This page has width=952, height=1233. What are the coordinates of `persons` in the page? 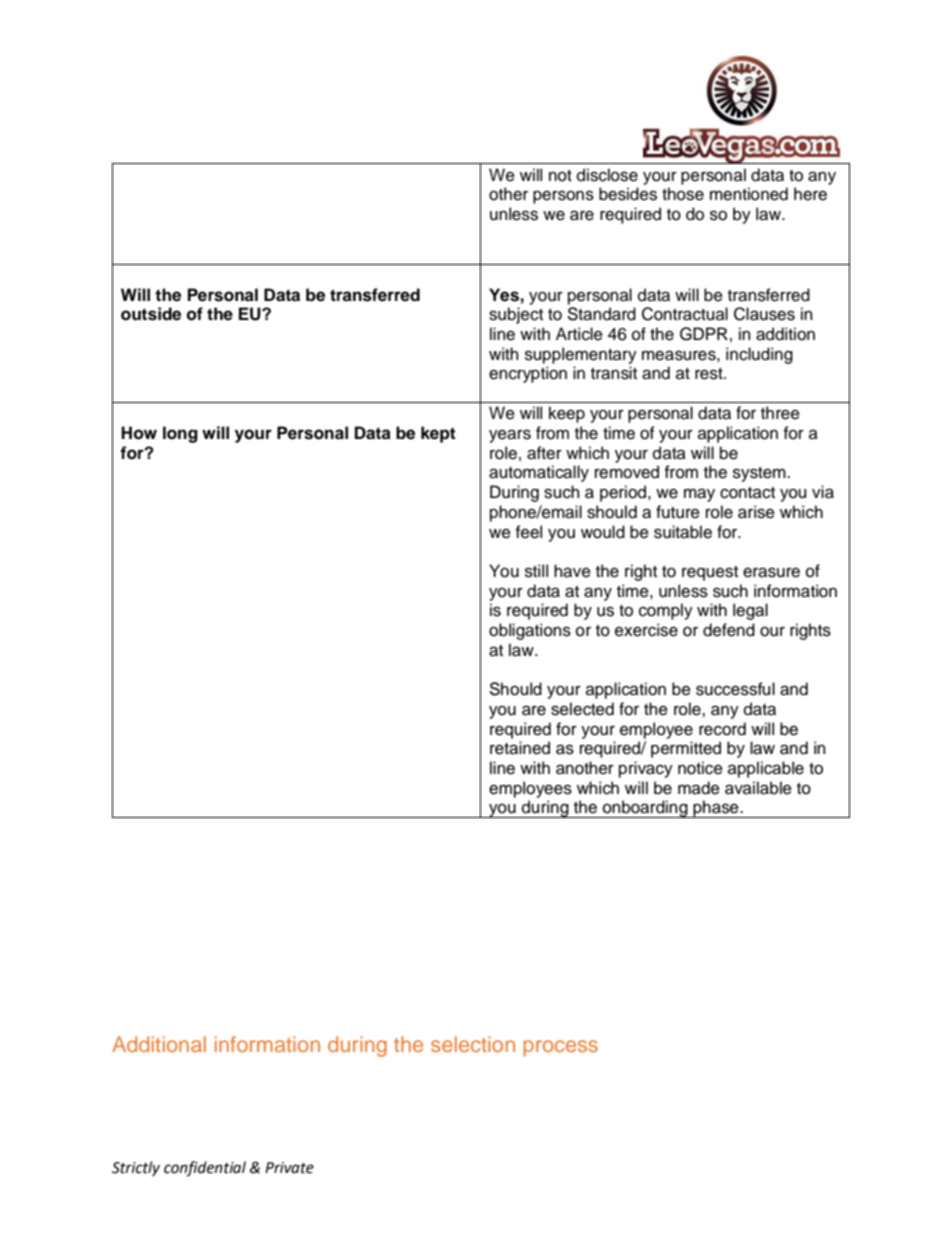 It's located at (563, 197).
